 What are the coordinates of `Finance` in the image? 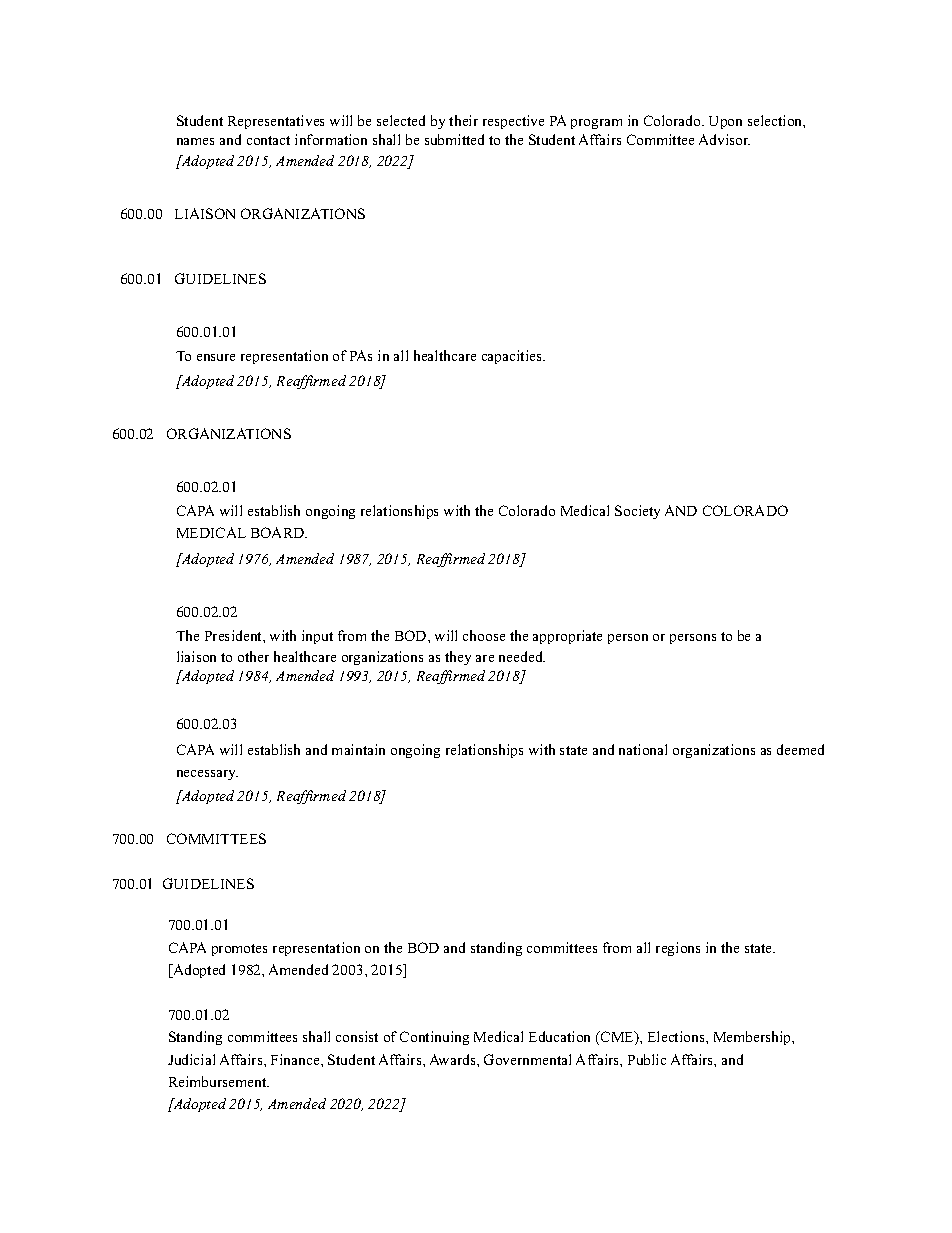 It's located at (296, 1059).
